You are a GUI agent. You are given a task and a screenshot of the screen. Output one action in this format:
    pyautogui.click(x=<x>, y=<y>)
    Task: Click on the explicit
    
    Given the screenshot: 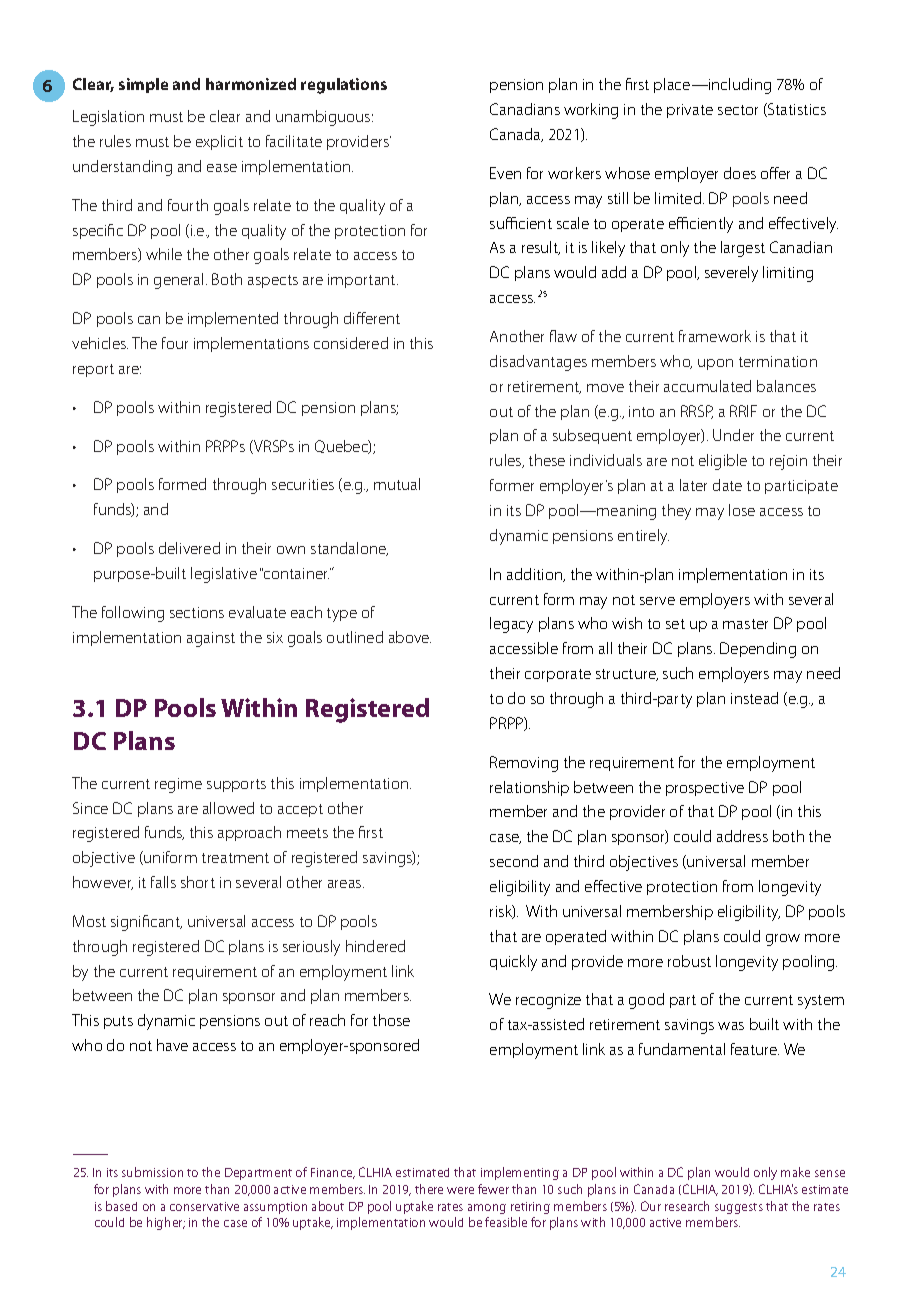 What is the action you would take?
    pyautogui.click(x=219, y=142)
